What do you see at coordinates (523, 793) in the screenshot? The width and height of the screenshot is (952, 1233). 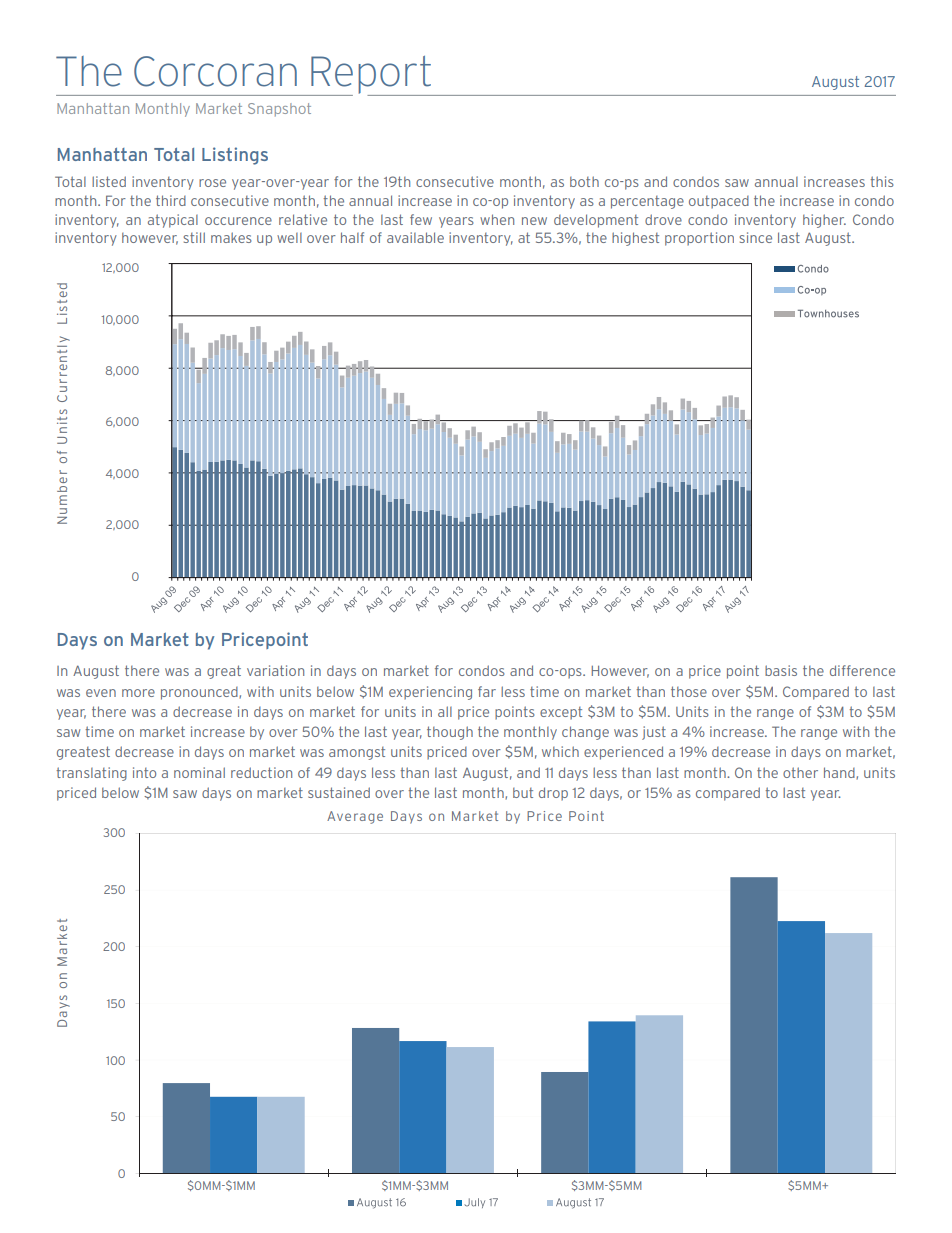 I see `but` at bounding box center [523, 793].
